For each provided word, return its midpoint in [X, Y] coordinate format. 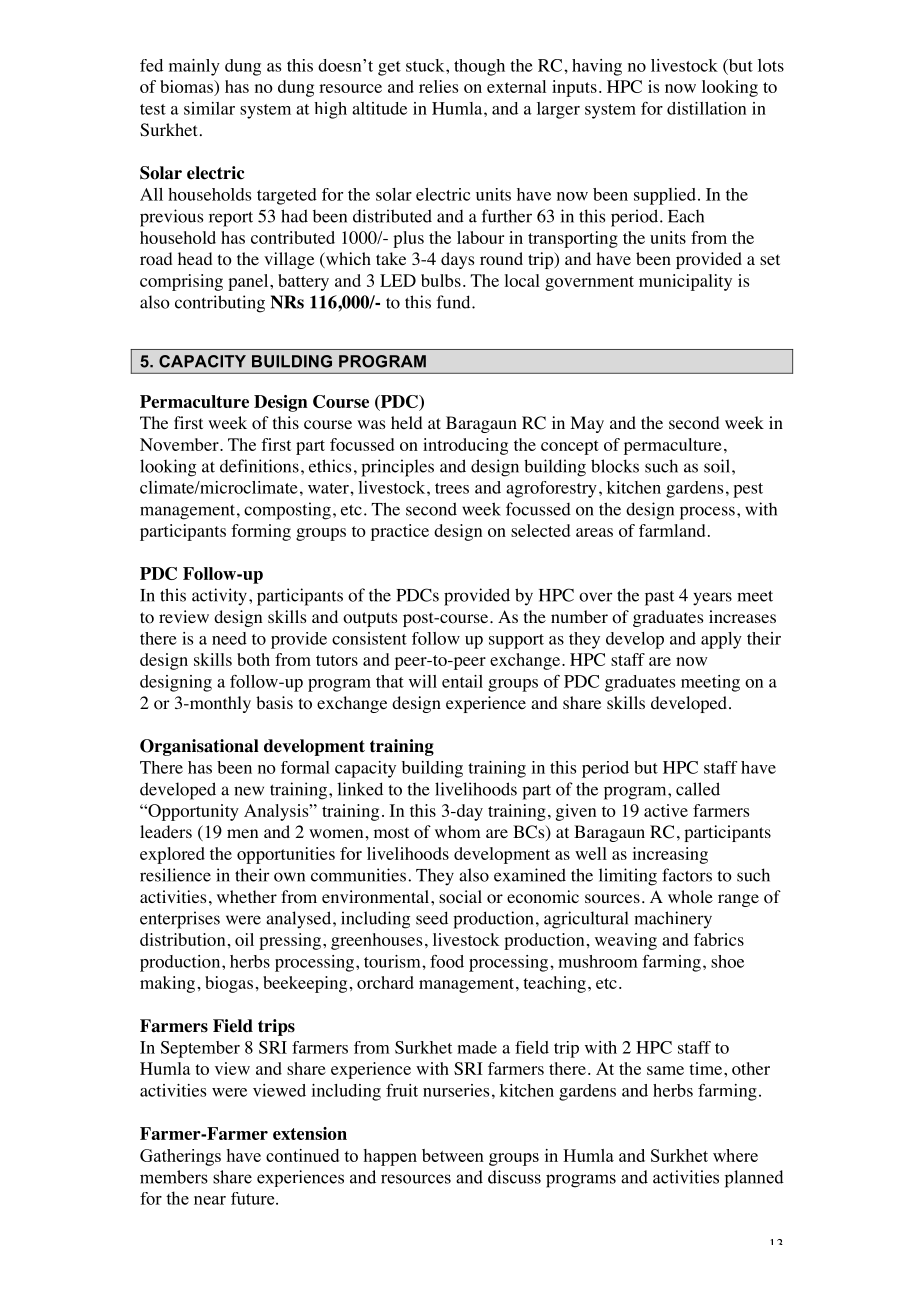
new [249, 791]
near [210, 1200]
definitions [259, 466]
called [698, 789]
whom [458, 832]
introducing [465, 446]
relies [438, 86]
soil [717, 466]
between [453, 1155]
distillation [706, 108]
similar [209, 108]
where [735, 1155]
